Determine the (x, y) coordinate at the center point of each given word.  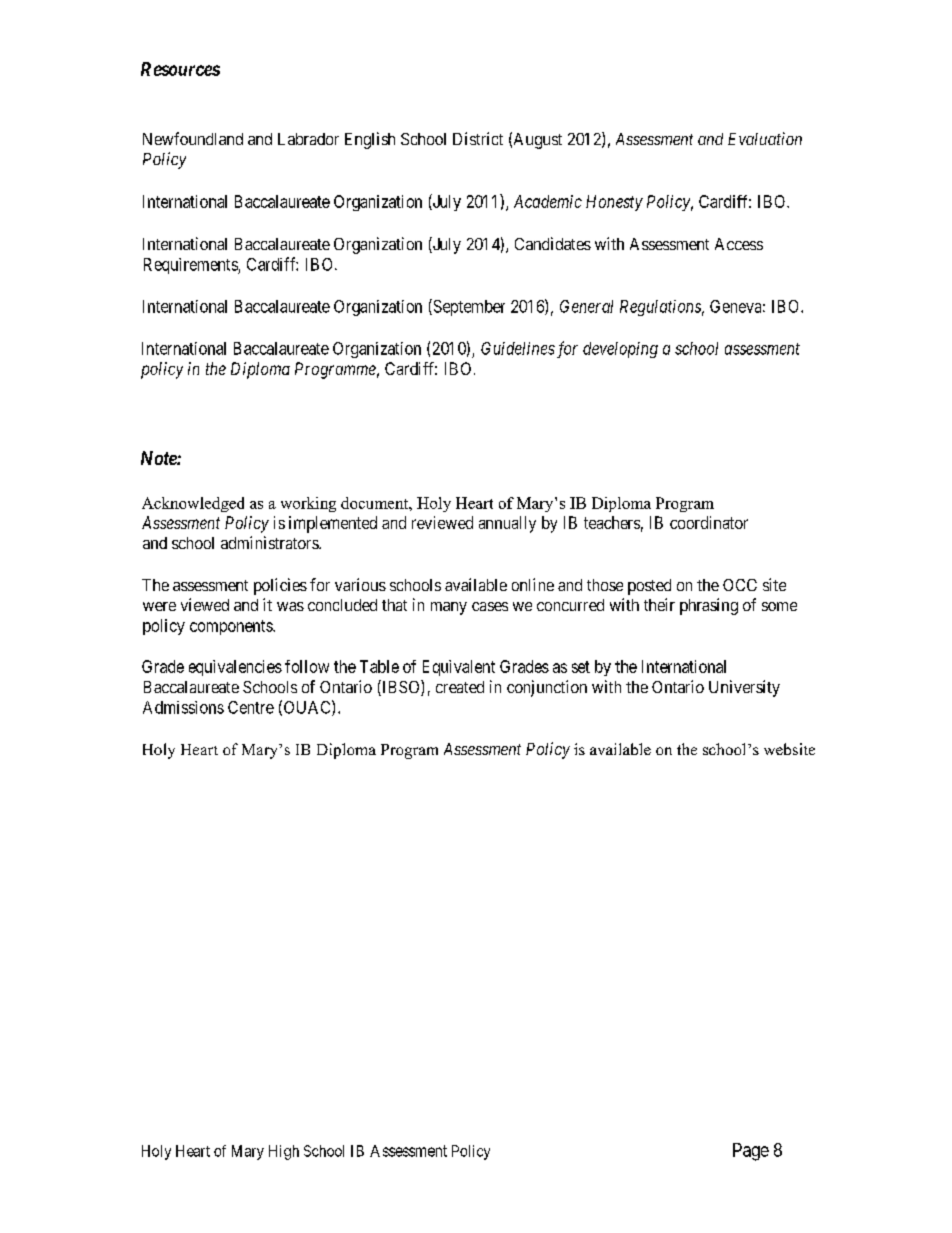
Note (159, 458)
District (478, 138)
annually (507, 524)
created (460, 687)
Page (751, 1152)
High (284, 1152)
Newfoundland (193, 138)
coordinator (709, 522)
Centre (251, 707)
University (744, 688)
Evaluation (765, 138)
